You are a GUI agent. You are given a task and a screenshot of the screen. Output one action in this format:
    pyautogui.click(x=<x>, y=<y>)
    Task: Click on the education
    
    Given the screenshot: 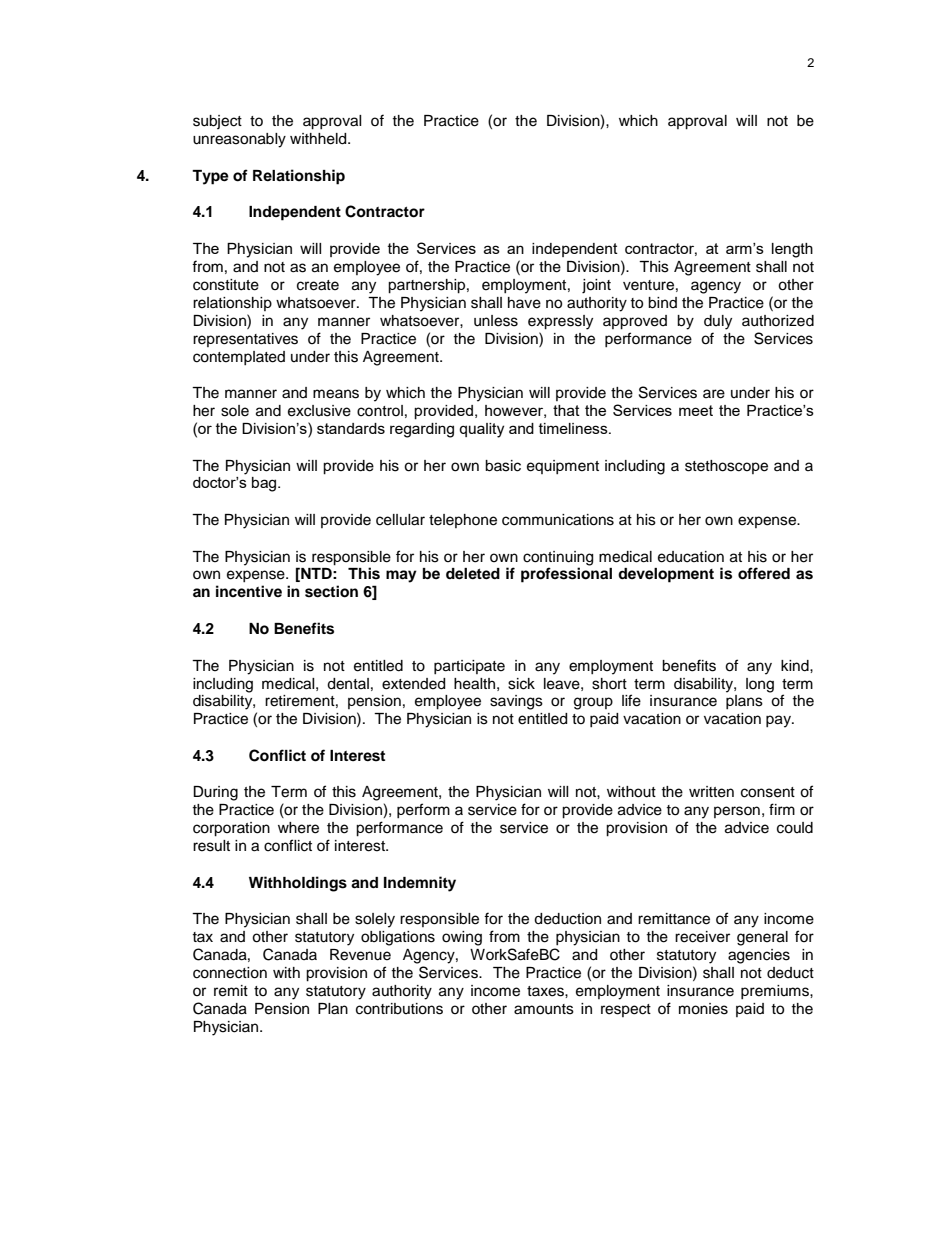 What is the action you would take?
    pyautogui.click(x=691, y=557)
